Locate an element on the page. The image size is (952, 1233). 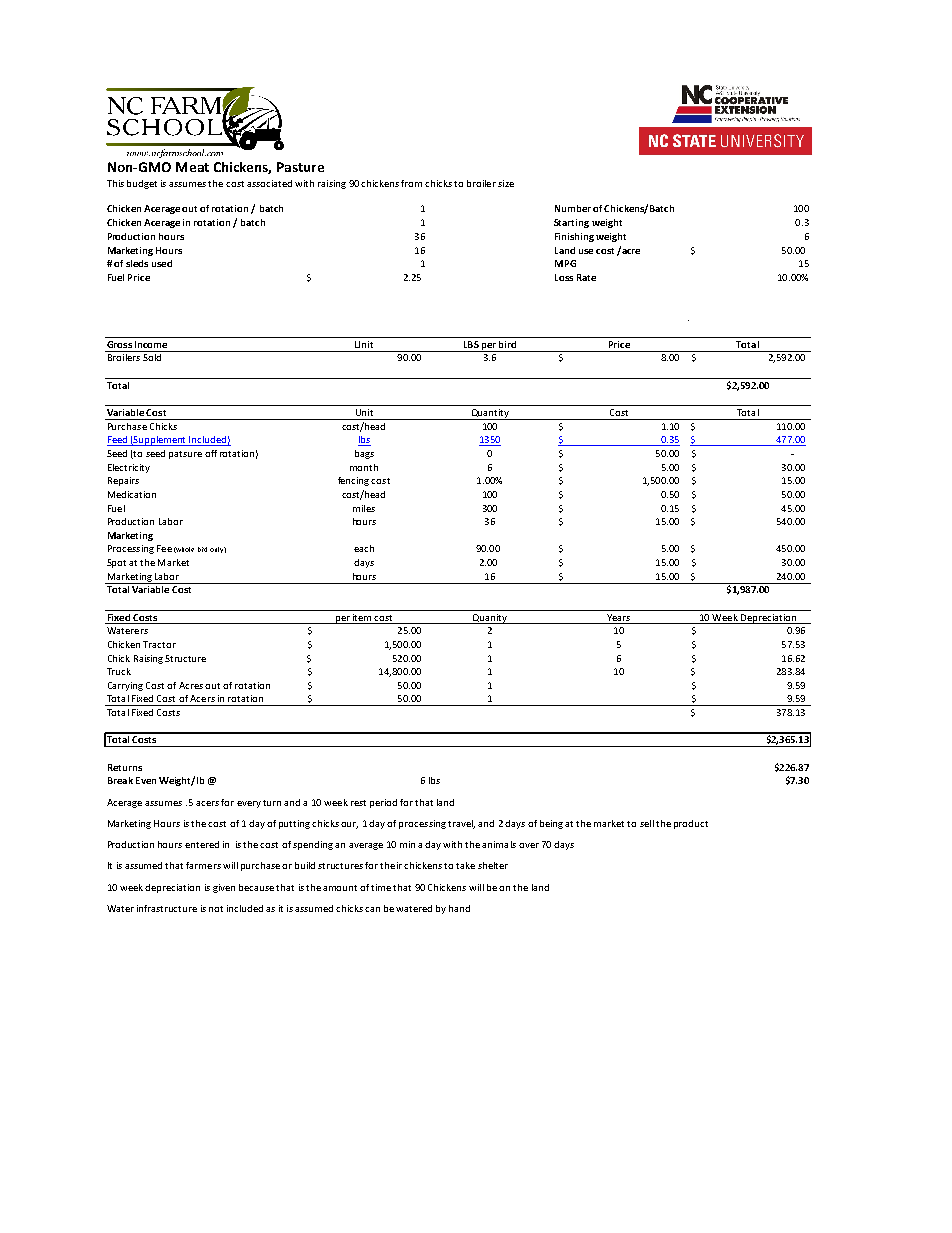
Meat is located at coordinates (192, 167).
